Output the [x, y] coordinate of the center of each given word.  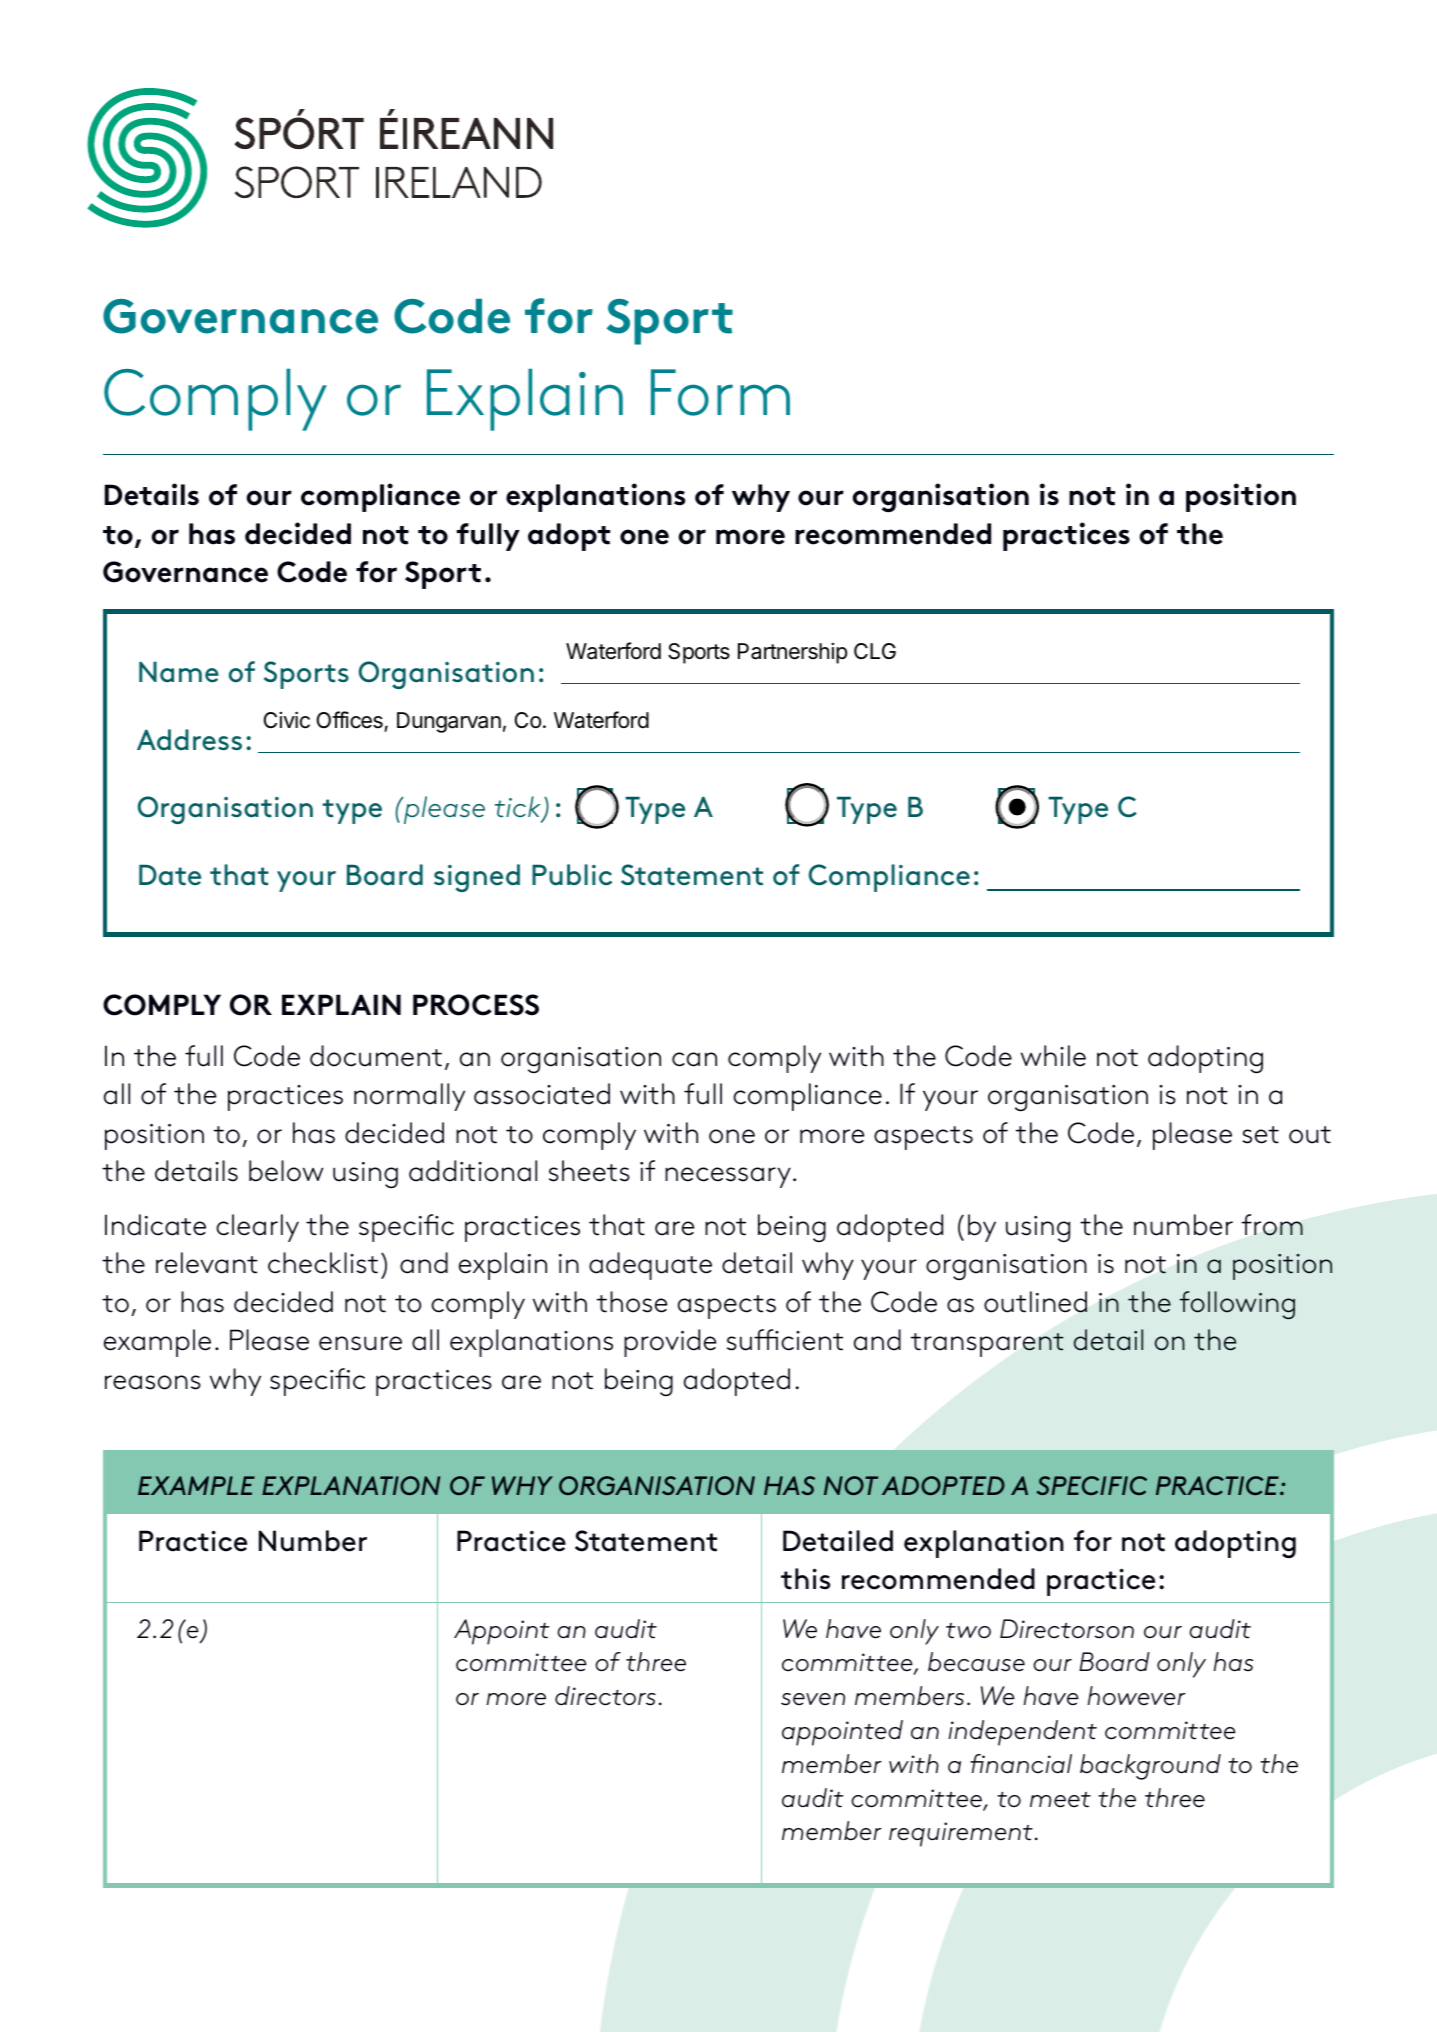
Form [720, 392]
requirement [961, 1834]
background [1150, 1767]
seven [813, 1699]
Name [179, 672]
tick [519, 808]
